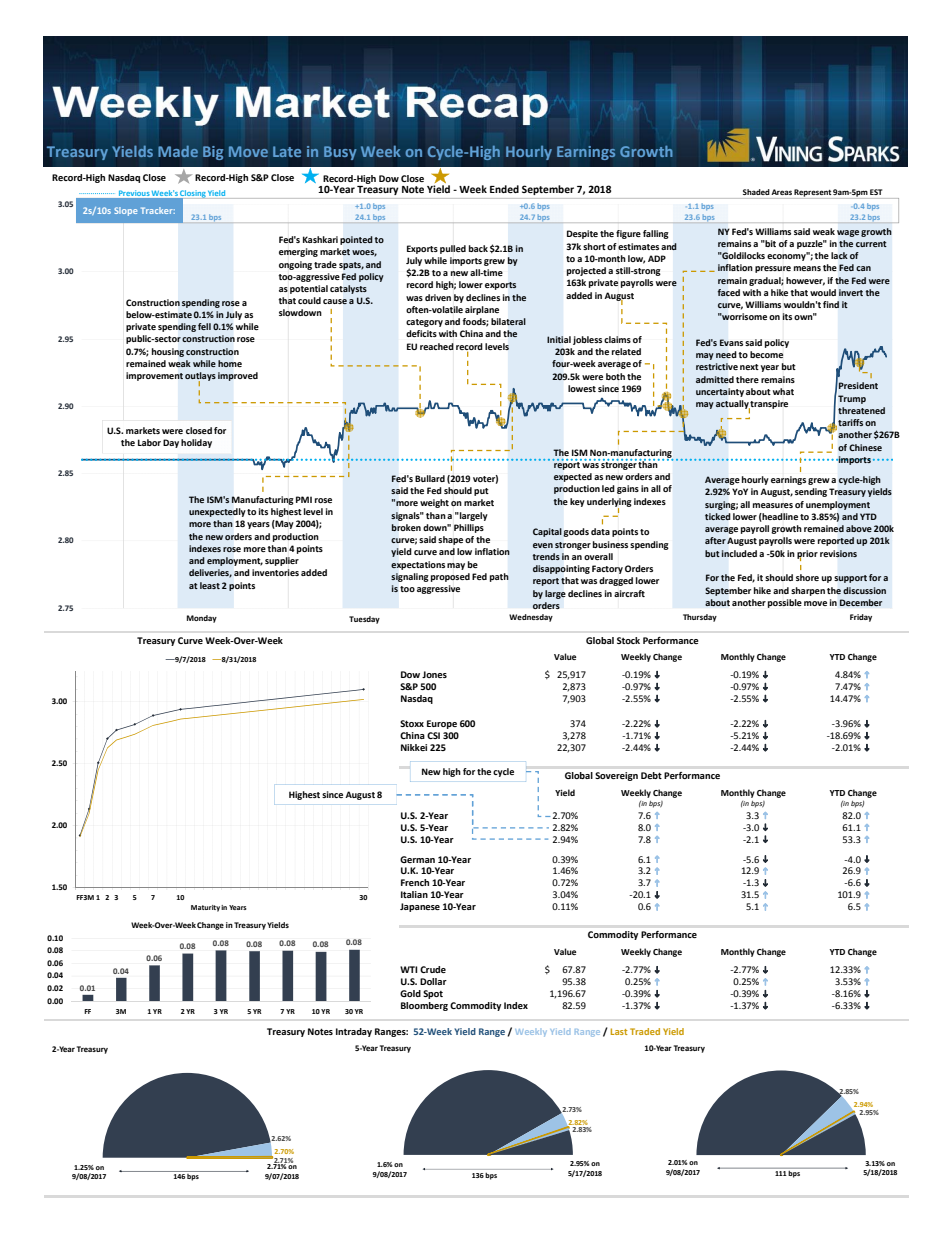 This page has width=952, height=1233. Describe the element at coordinates (210, 585) in the page. I see `least` at that location.
